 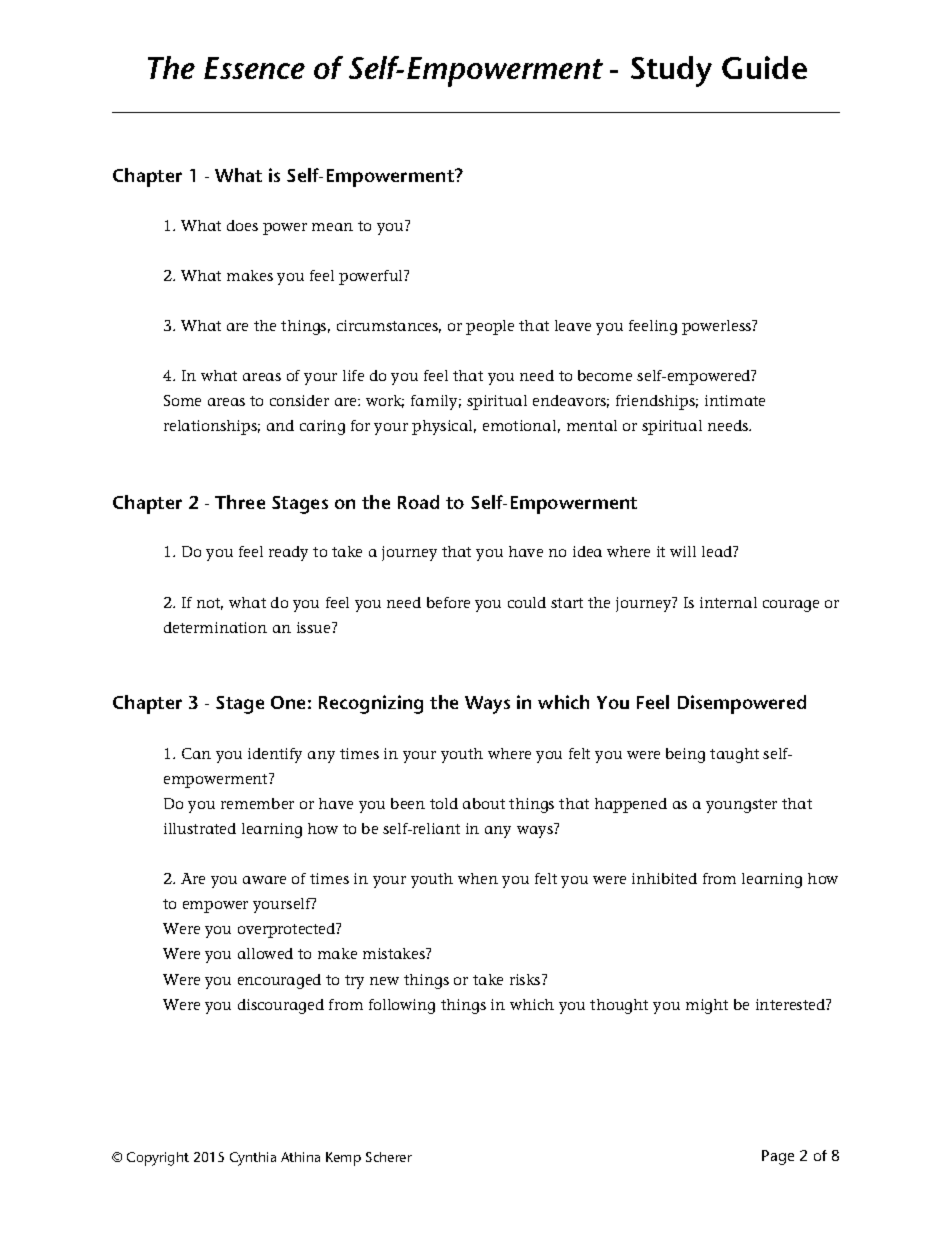 I want to click on Essence, so click(x=254, y=68).
